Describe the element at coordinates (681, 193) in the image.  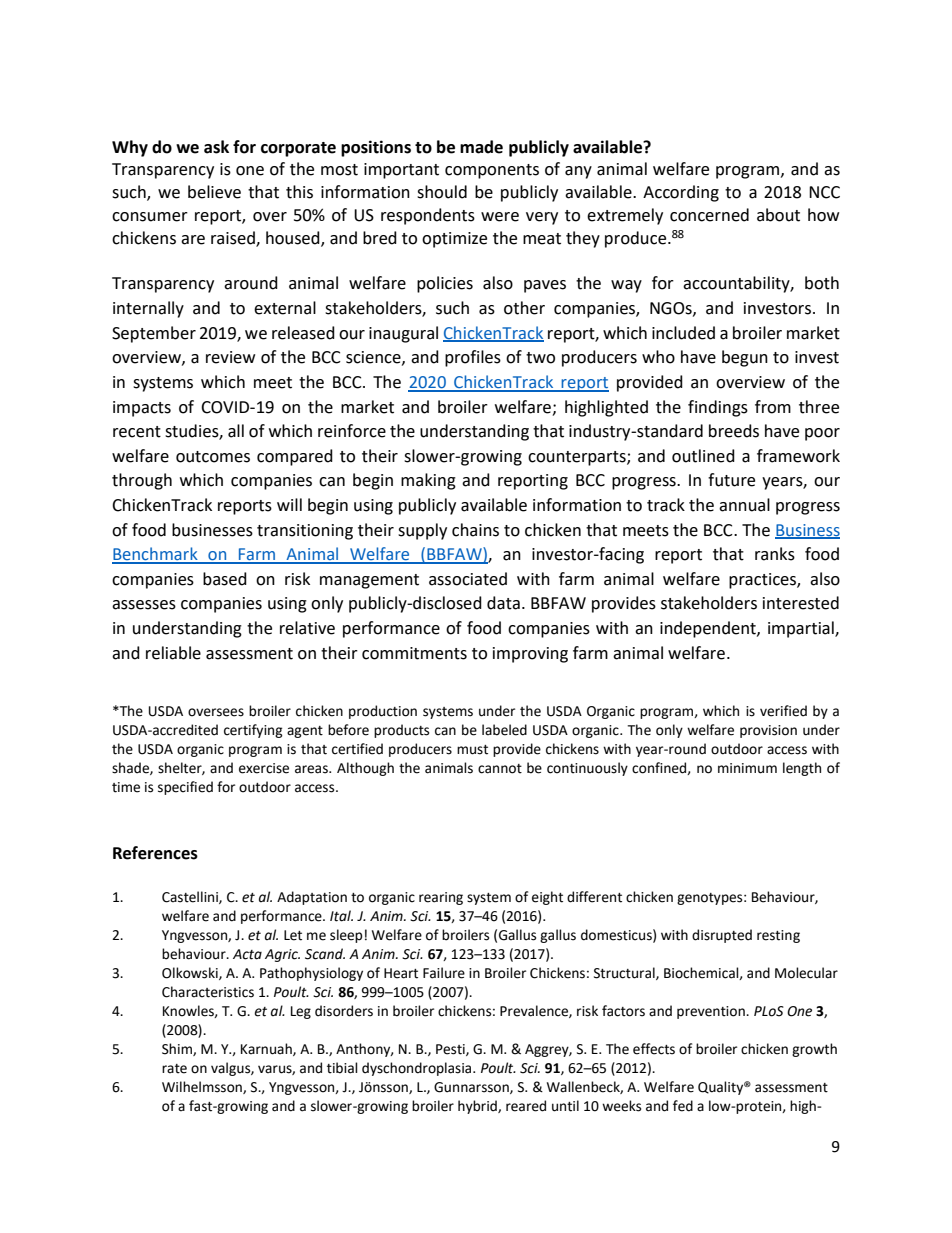
I see `According` at that location.
